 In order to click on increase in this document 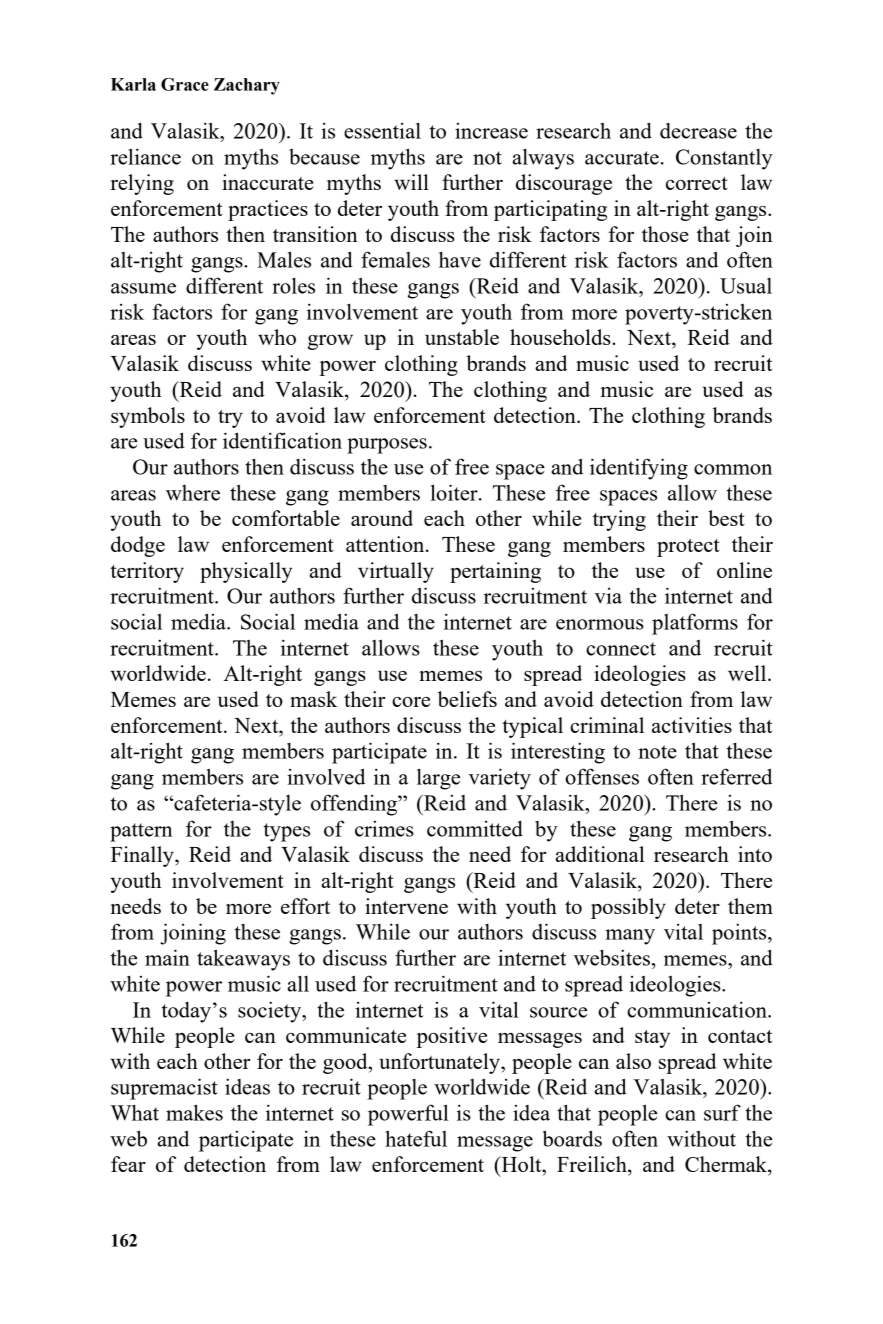, I will do `click(491, 131)`.
